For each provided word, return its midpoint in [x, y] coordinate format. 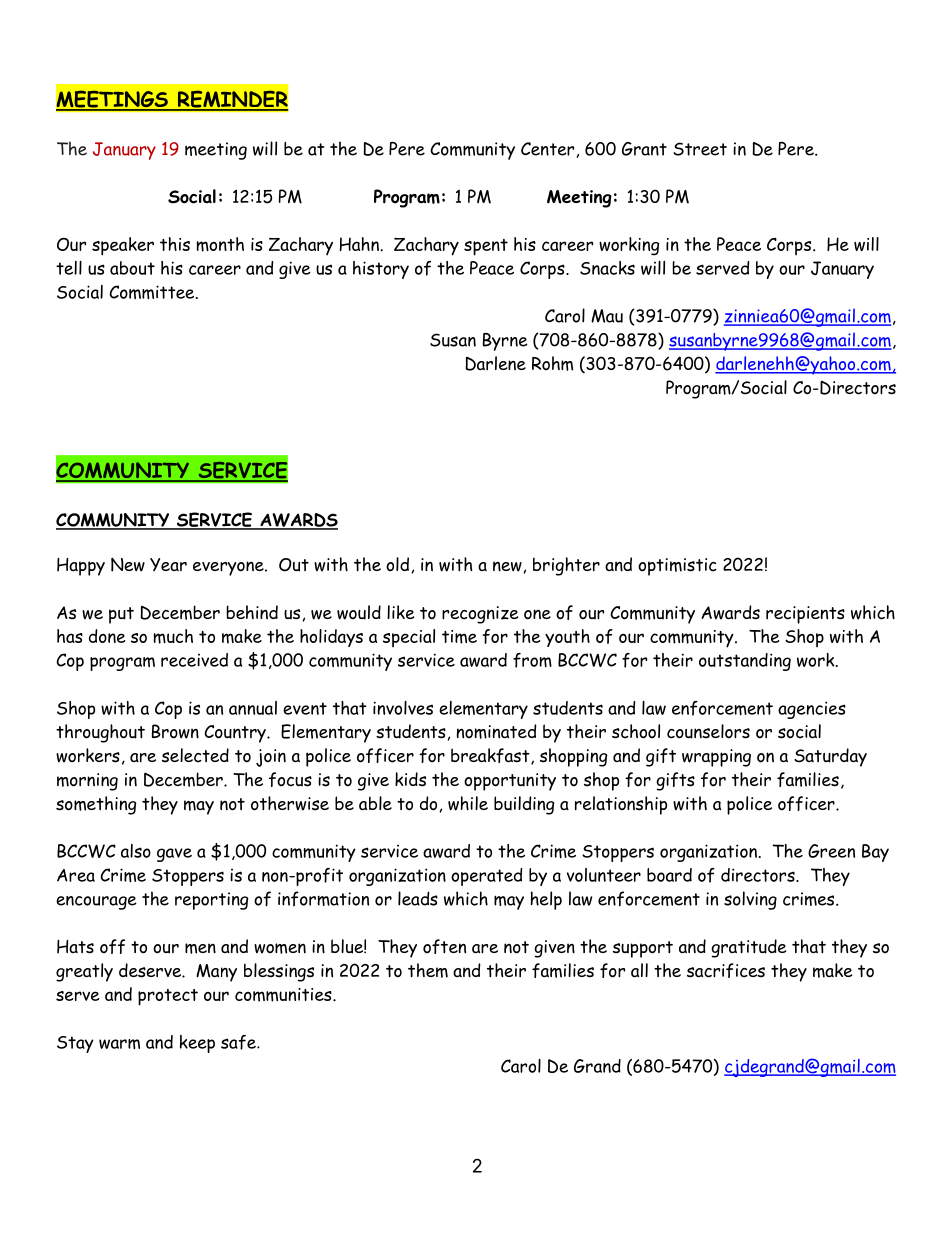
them [428, 970]
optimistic [677, 567]
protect [168, 997]
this [175, 244]
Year [168, 564]
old [397, 564]
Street [700, 149]
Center [548, 149]
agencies [812, 710]
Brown [175, 731]
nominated [496, 731]
